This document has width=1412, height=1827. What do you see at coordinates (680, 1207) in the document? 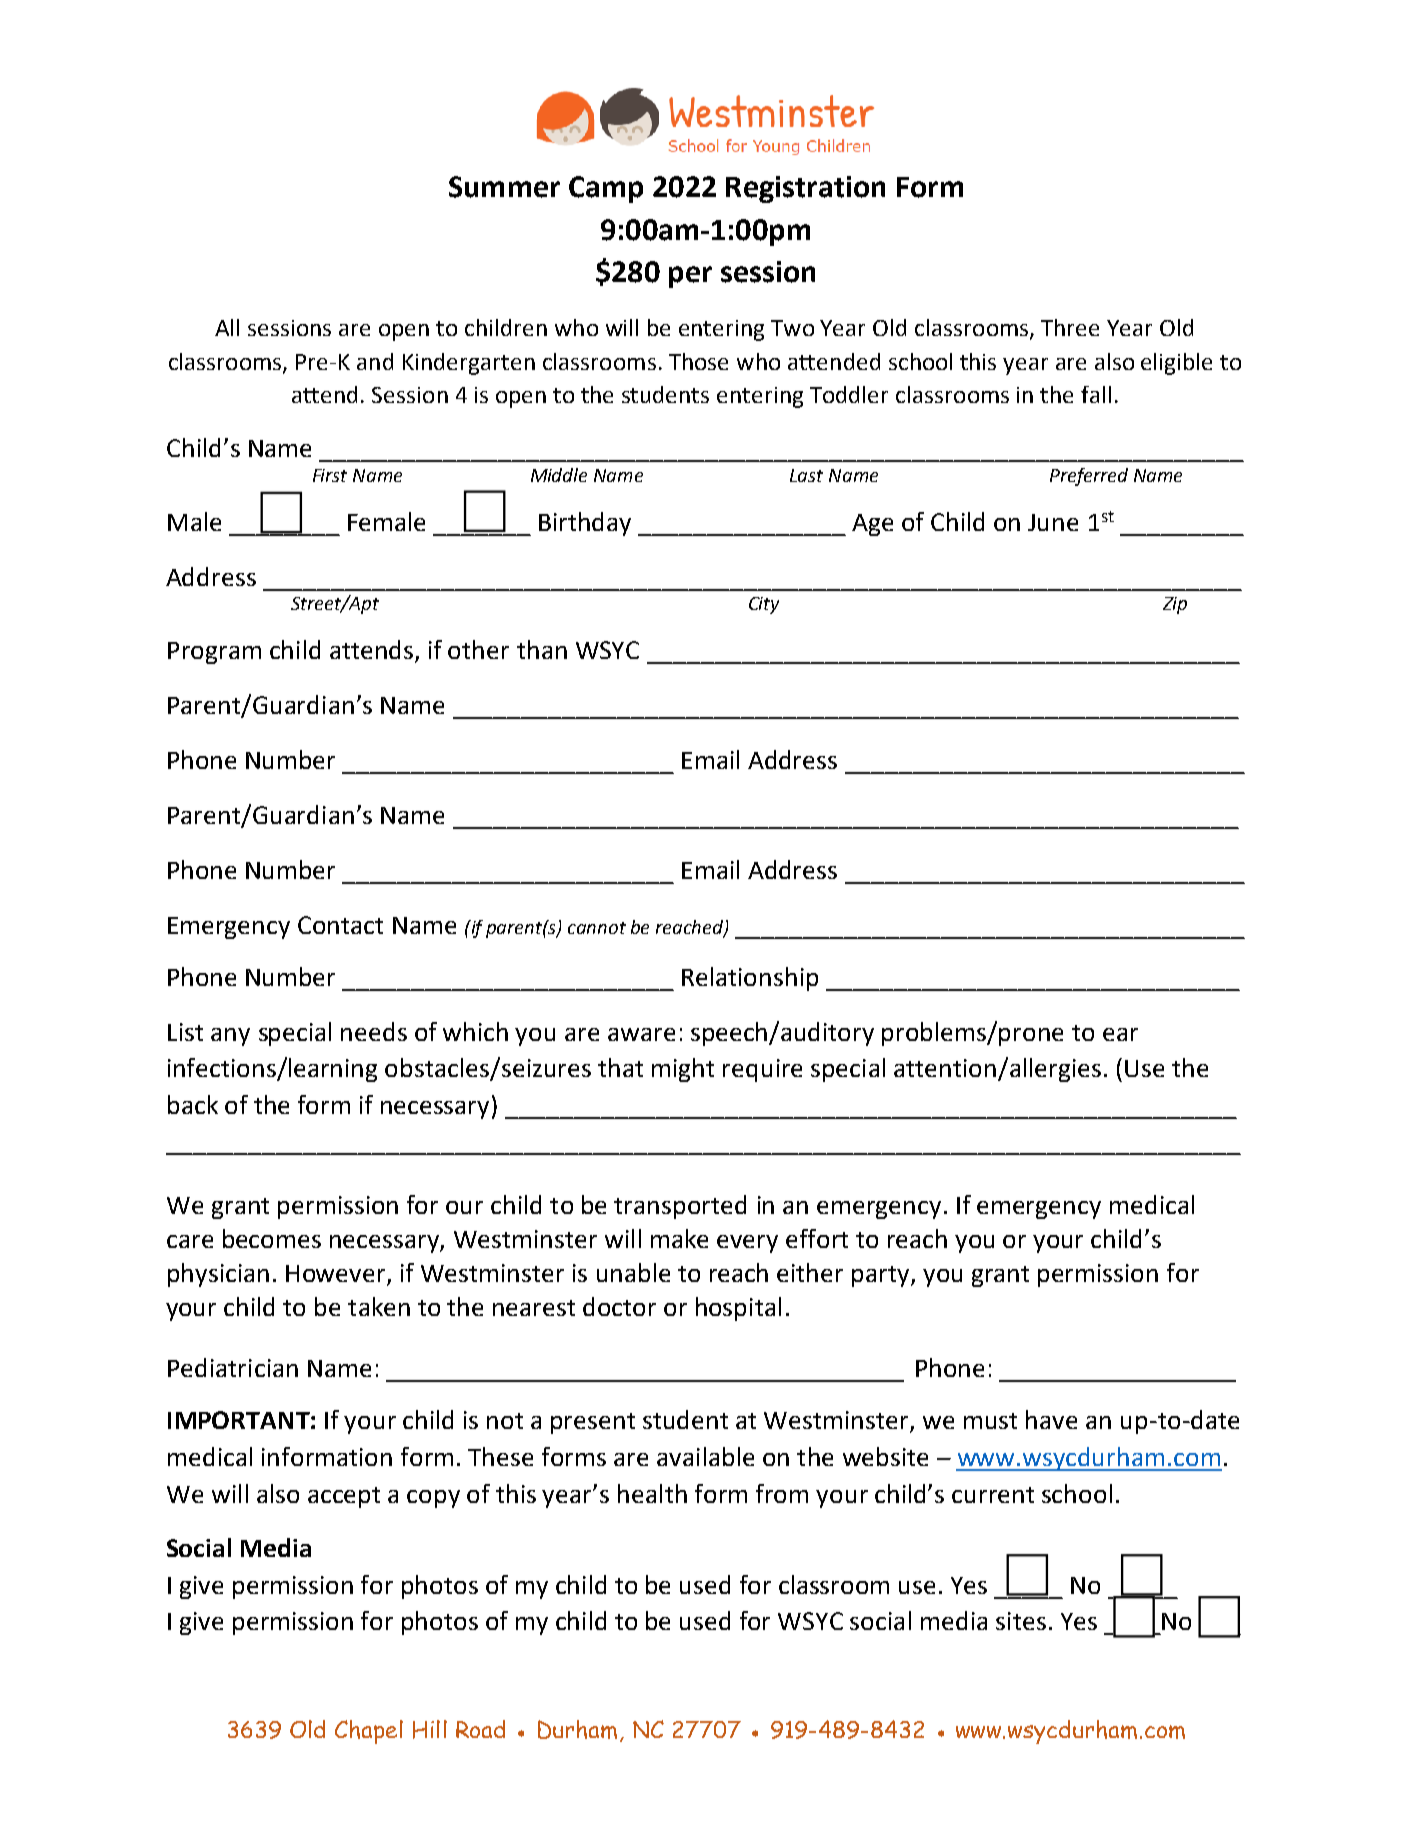
I see `transported` at bounding box center [680, 1207].
